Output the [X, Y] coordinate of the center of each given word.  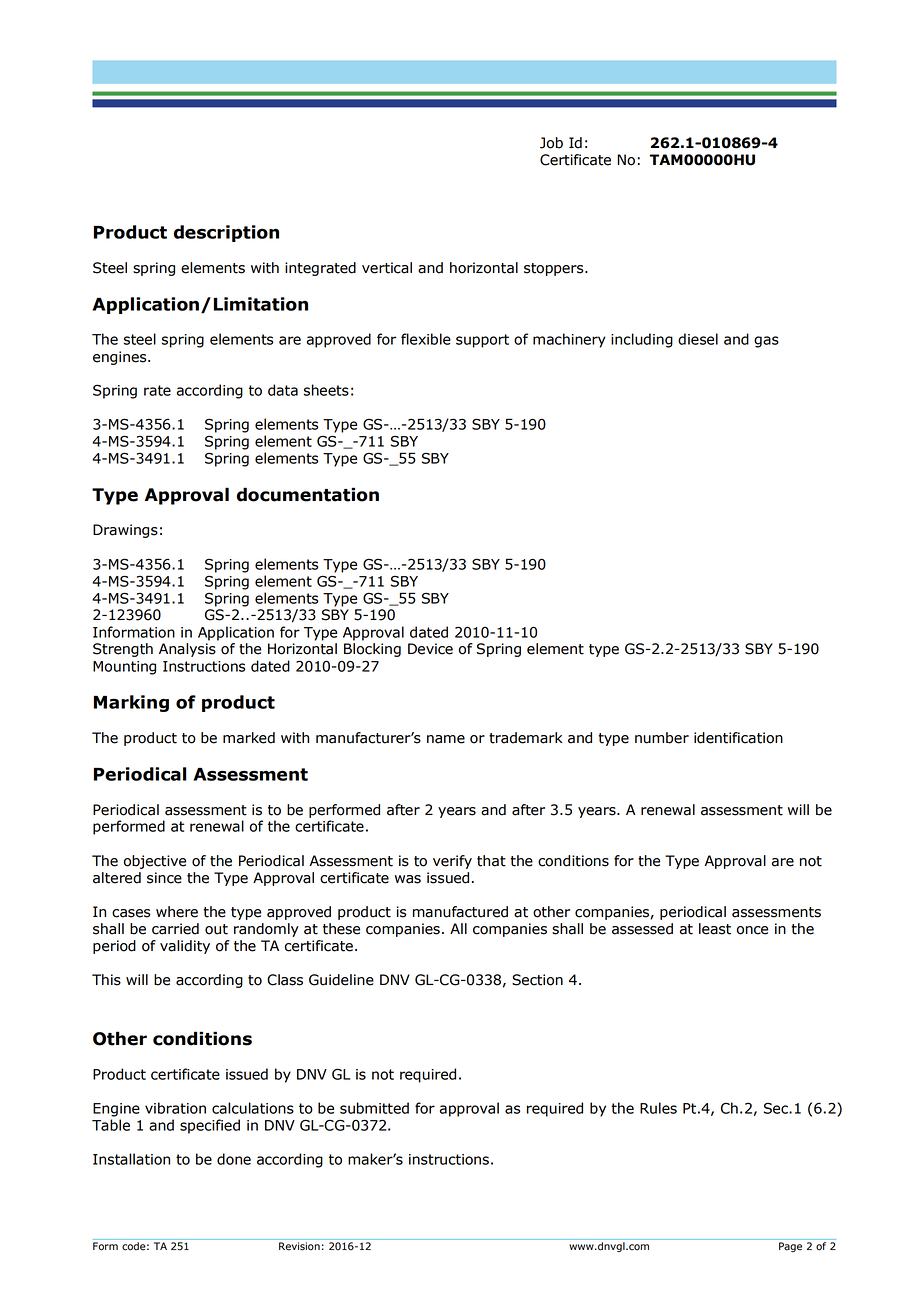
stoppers [555, 269]
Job [551, 143]
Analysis [187, 650]
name [446, 739]
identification [738, 738]
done [234, 1159]
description [226, 233]
